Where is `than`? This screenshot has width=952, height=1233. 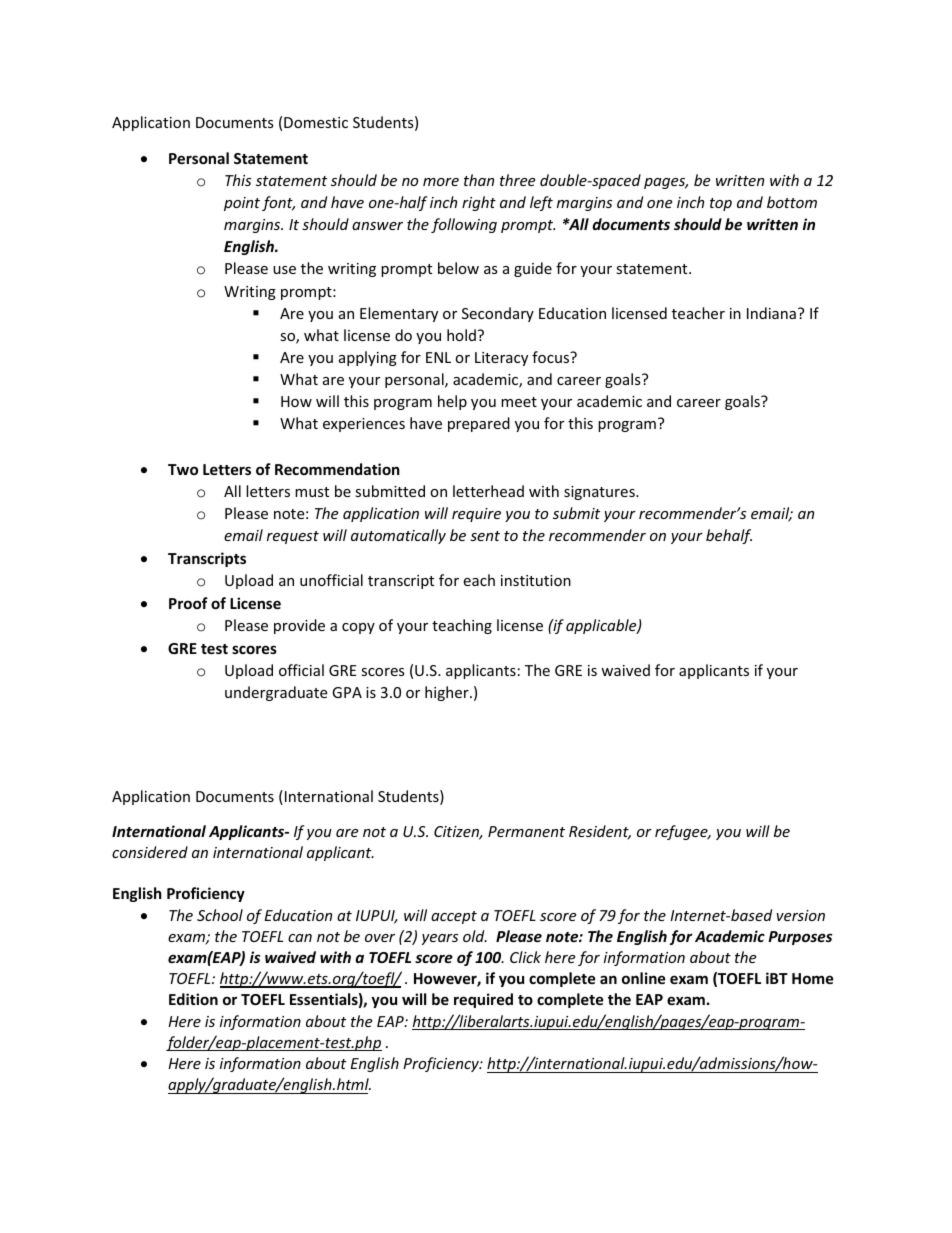
than is located at coordinates (479, 180).
